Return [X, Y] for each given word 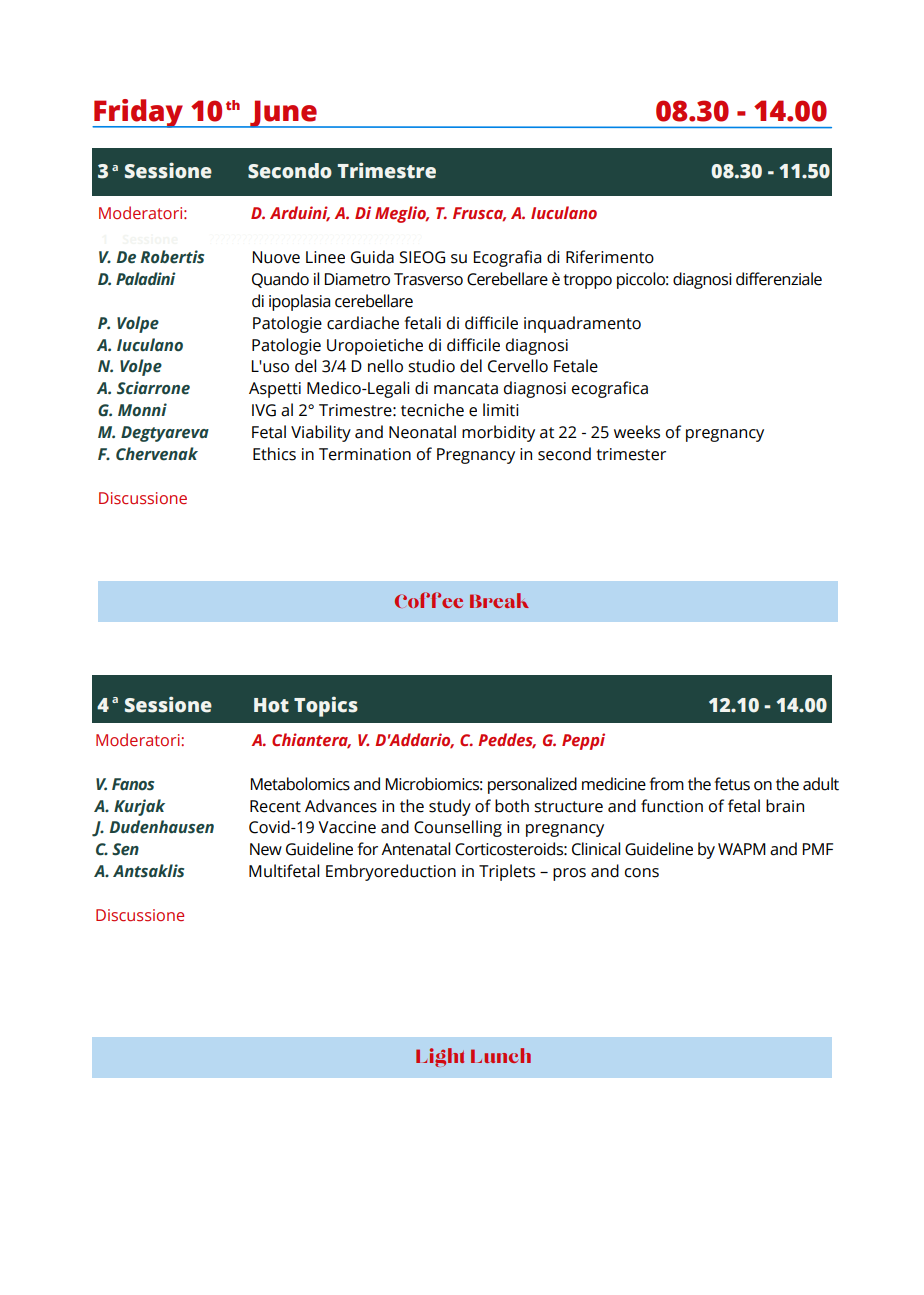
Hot [271, 705]
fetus [732, 784]
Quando [280, 280]
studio [431, 366]
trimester [631, 454]
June [283, 114]
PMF [818, 849]
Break [499, 600]
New [266, 849]
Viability [321, 433]
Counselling [458, 828]
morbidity [498, 433]
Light [440, 1057]
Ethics [274, 454]
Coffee [429, 600]
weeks [637, 432]
